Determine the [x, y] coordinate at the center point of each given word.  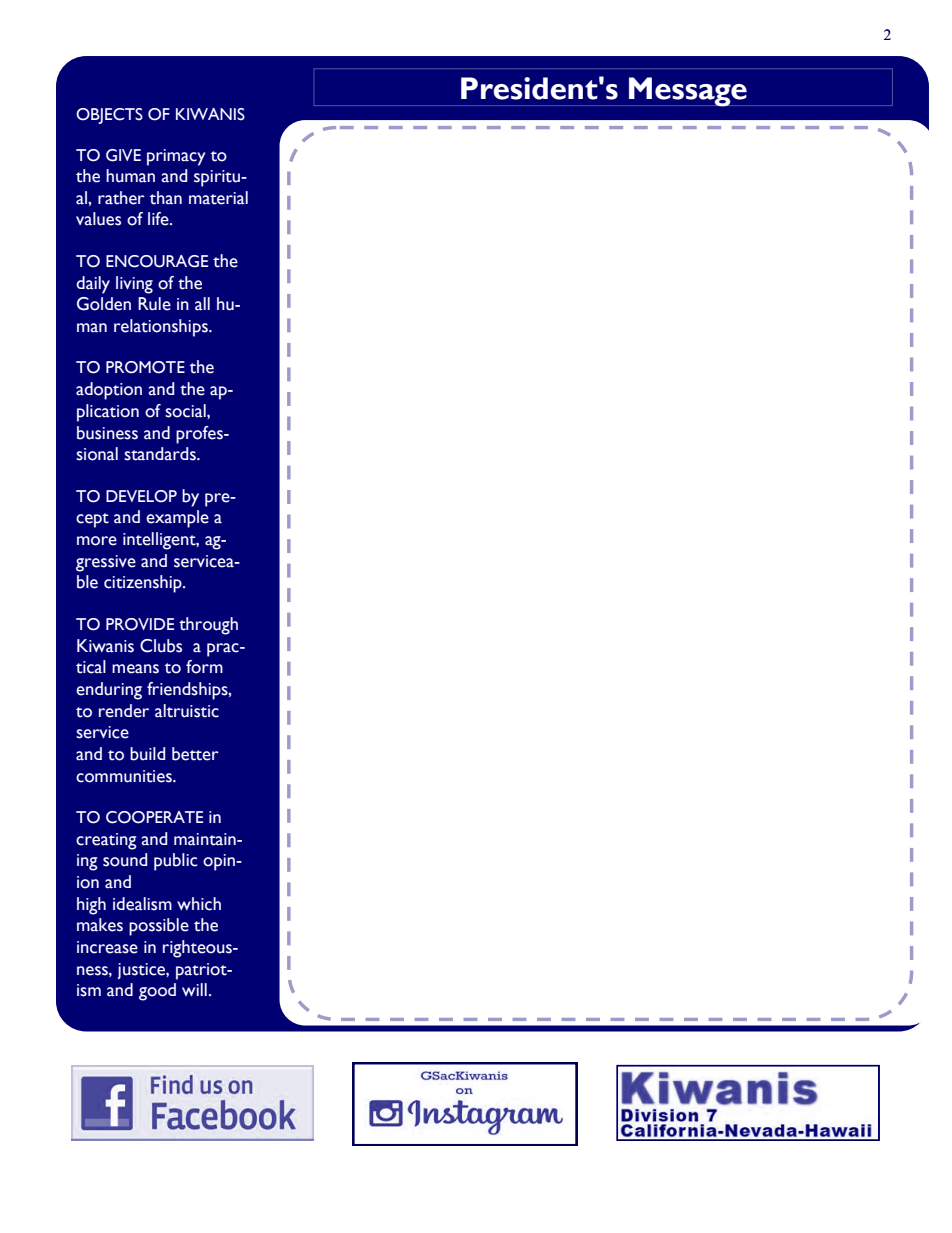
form [204, 667]
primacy [176, 157]
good [157, 992]
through [208, 626]
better [195, 754]
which [199, 904]
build [147, 754]
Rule [154, 304]
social [186, 411]
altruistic [187, 711]
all [202, 304]
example [177, 519]
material [218, 198]
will [194, 989]
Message [688, 92]
